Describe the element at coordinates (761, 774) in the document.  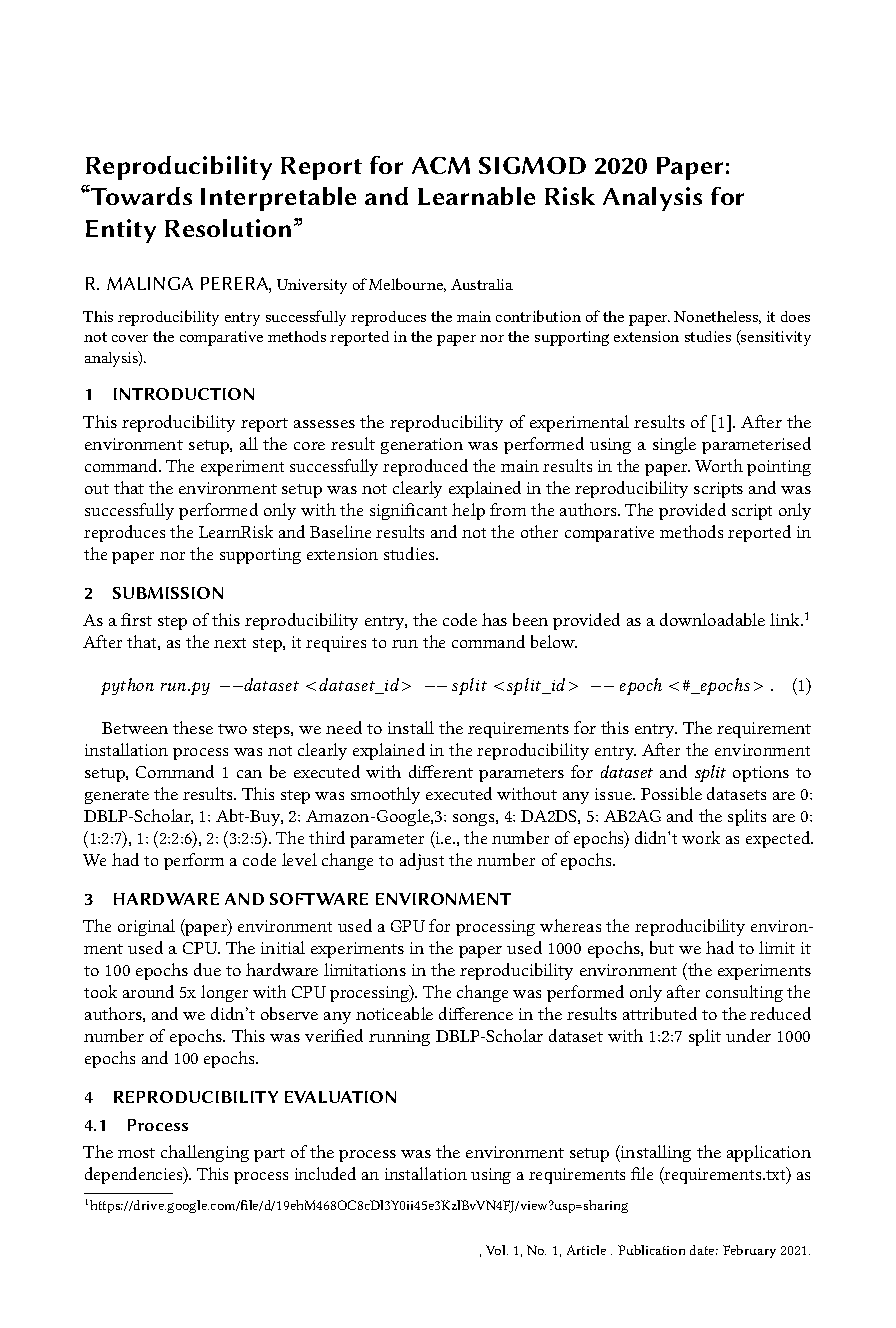
I see `options` at that location.
